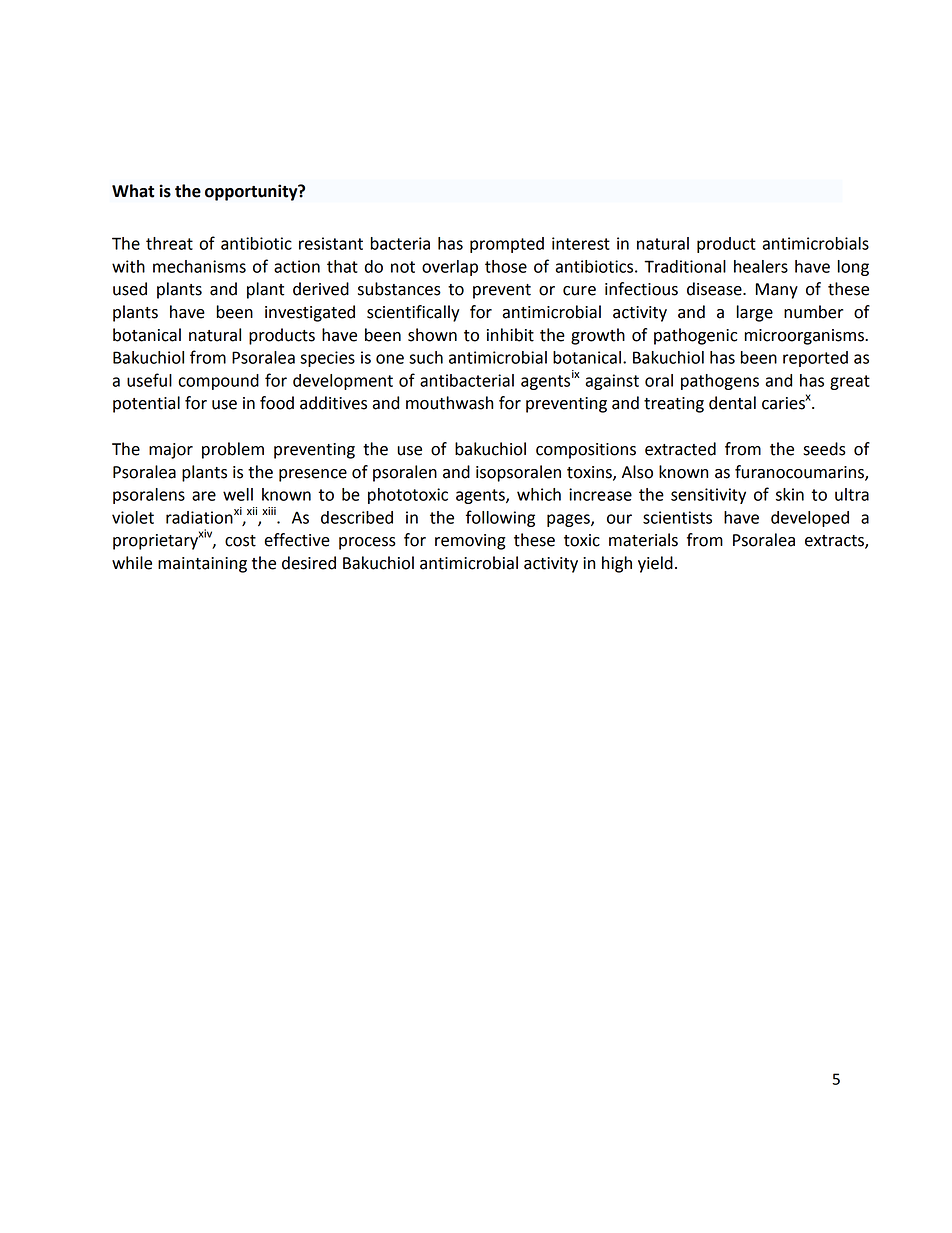  I want to click on interest, so click(581, 243).
